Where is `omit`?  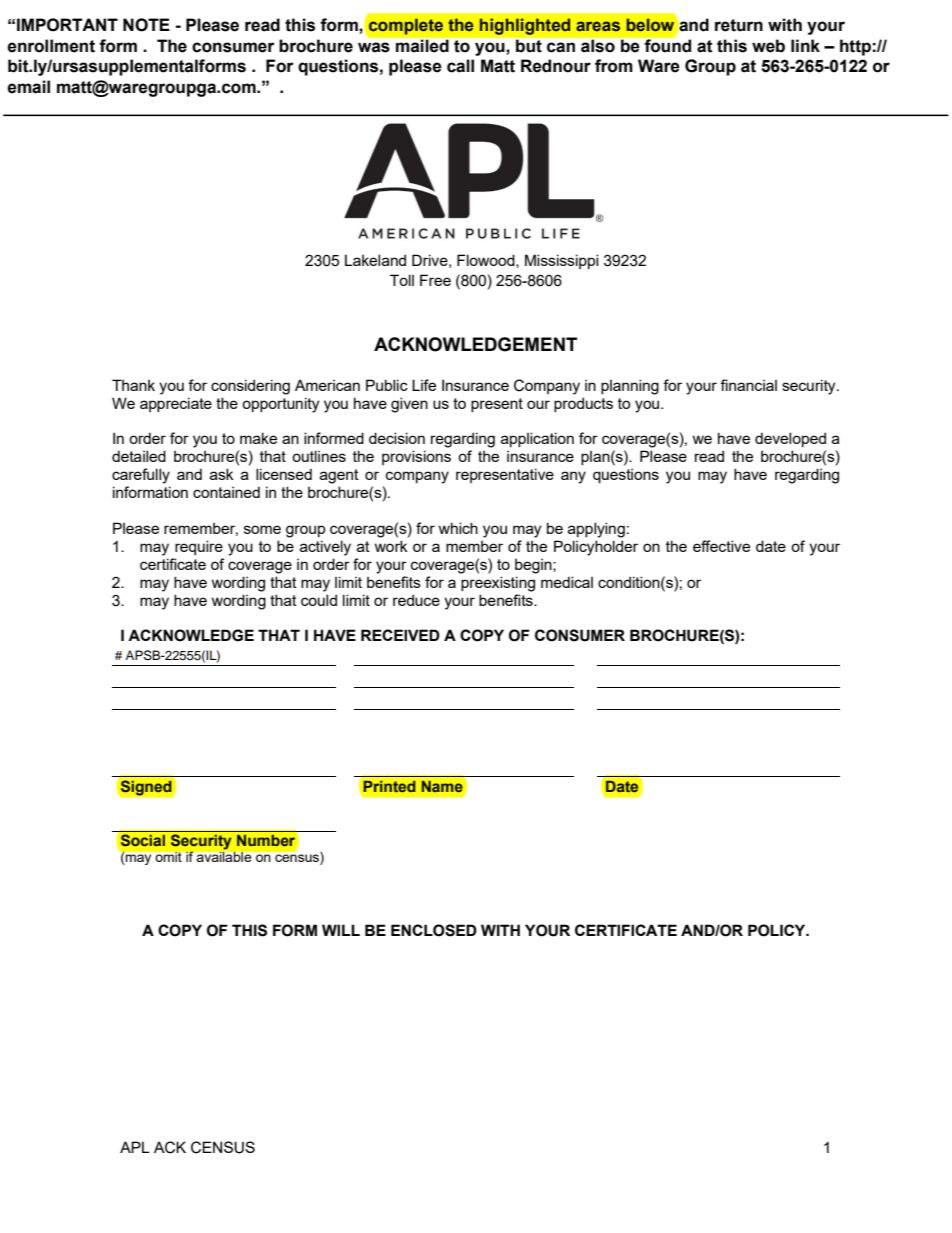
omit is located at coordinates (169, 857).
